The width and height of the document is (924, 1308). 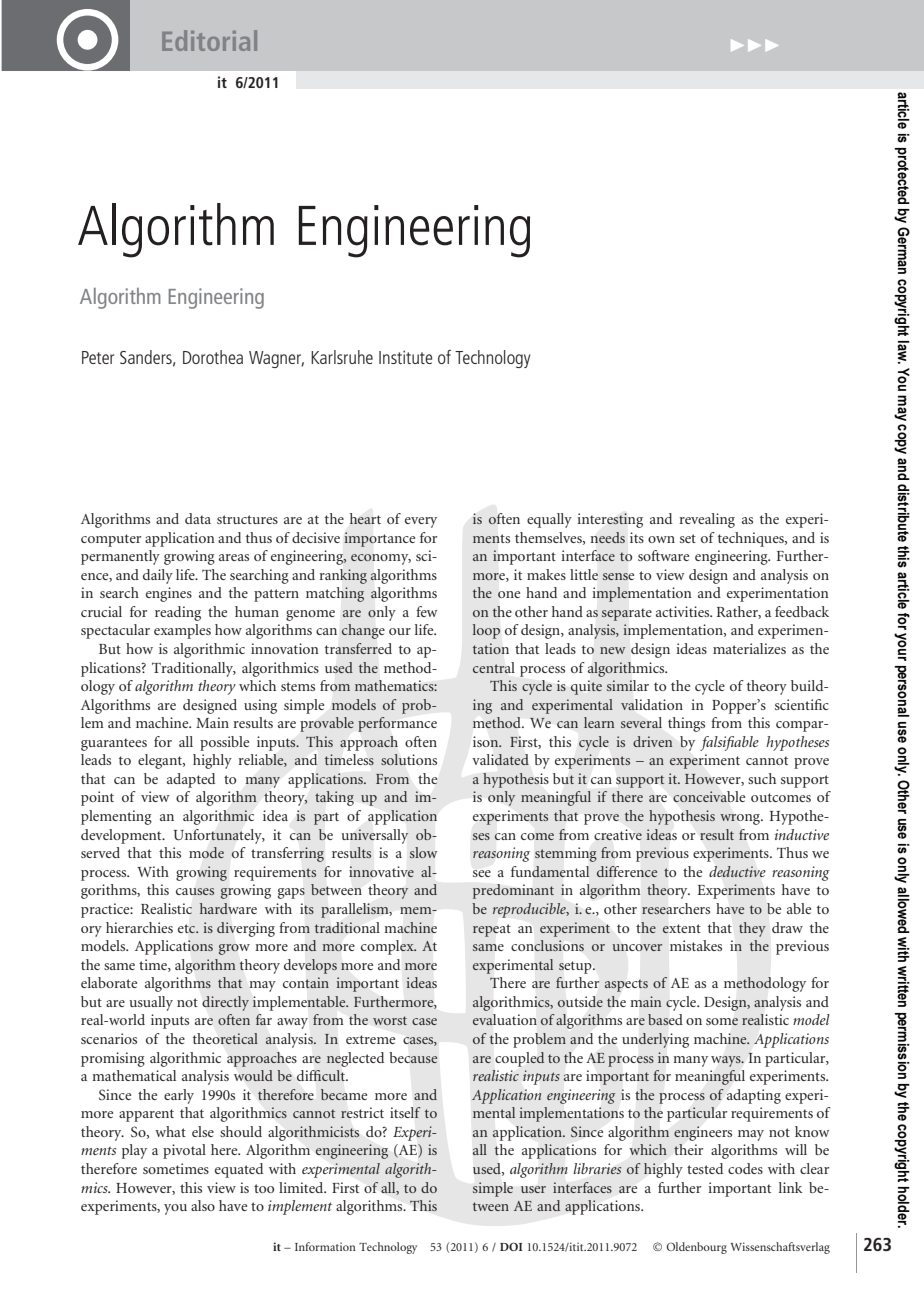 I want to click on codes, so click(x=745, y=1168).
